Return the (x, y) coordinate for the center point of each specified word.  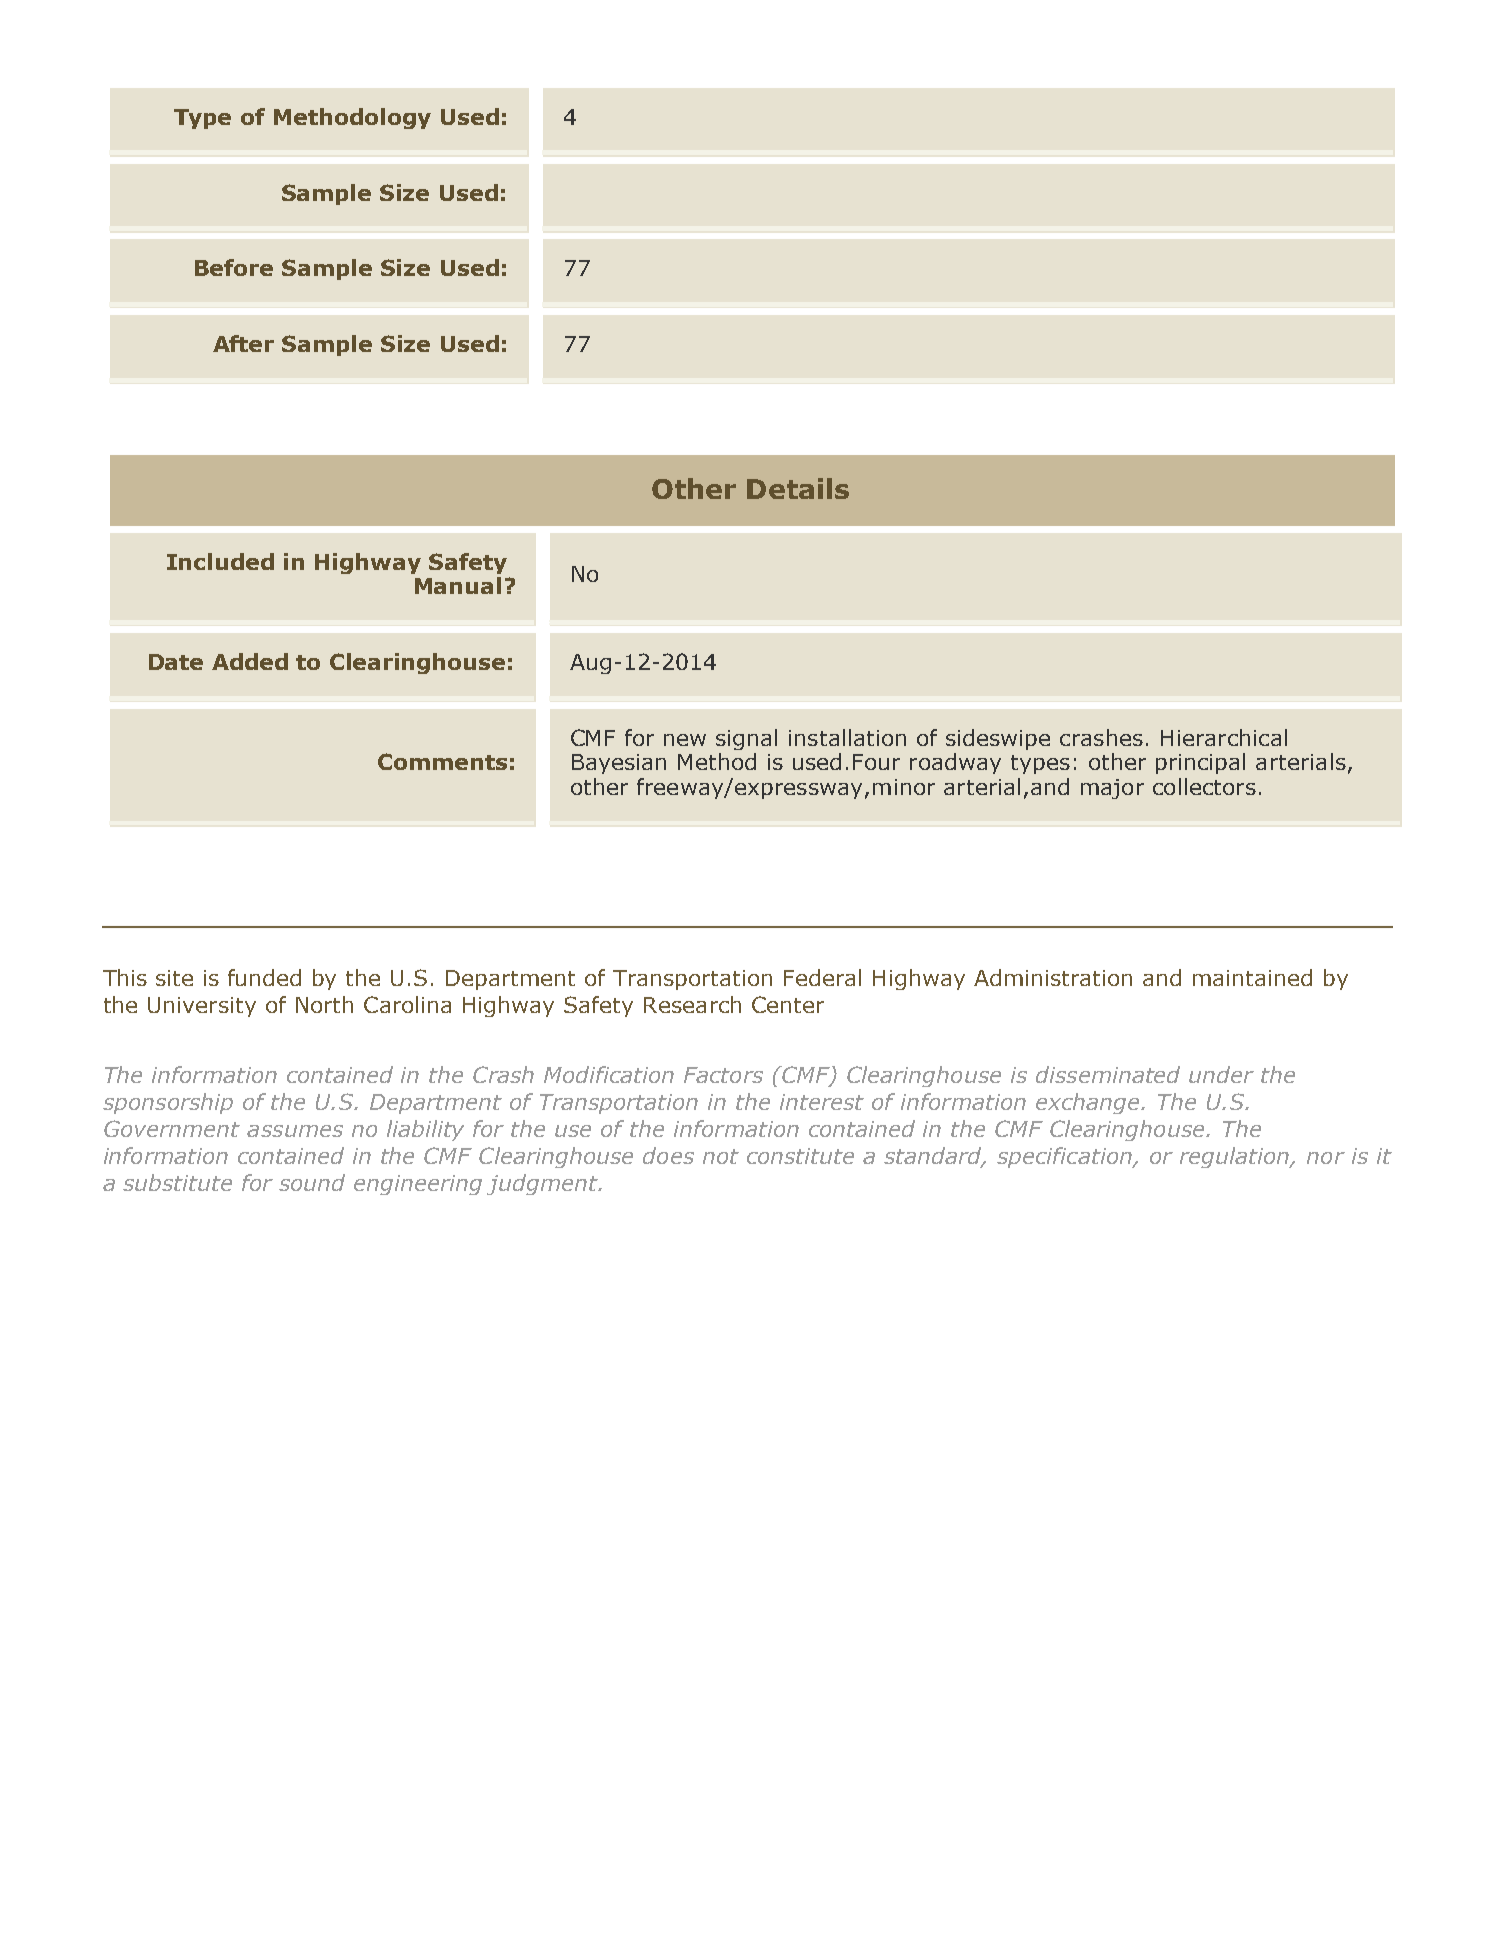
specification (1065, 1157)
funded (264, 977)
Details (798, 488)
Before (234, 267)
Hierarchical (1224, 737)
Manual (458, 585)
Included (220, 561)
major (1112, 789)
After (243, 343)
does (668, 1155)
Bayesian (619, 764)
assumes (295, 1131)
